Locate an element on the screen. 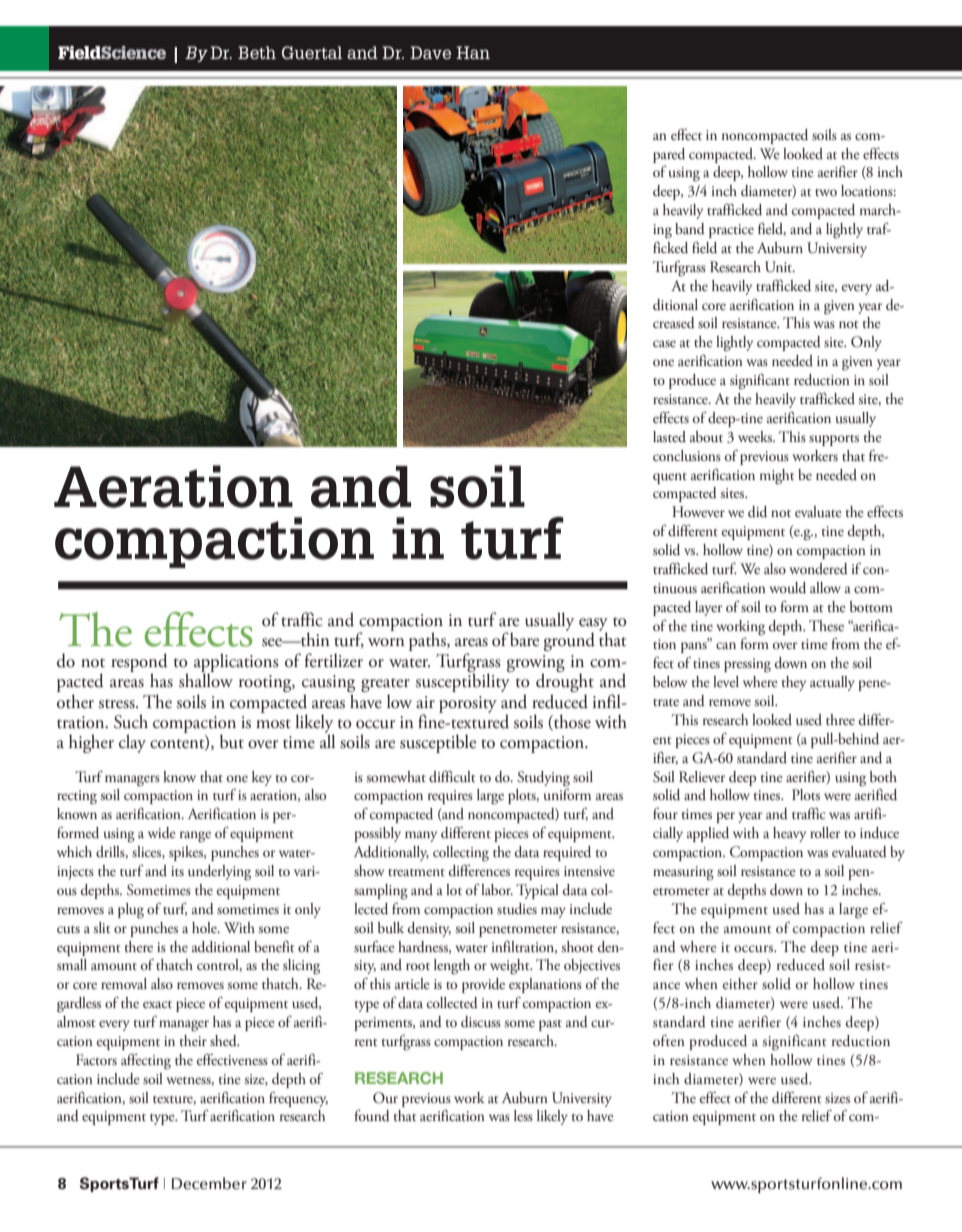 The image size is (962, 1232). Beth is located at coordinates (257, 52).
